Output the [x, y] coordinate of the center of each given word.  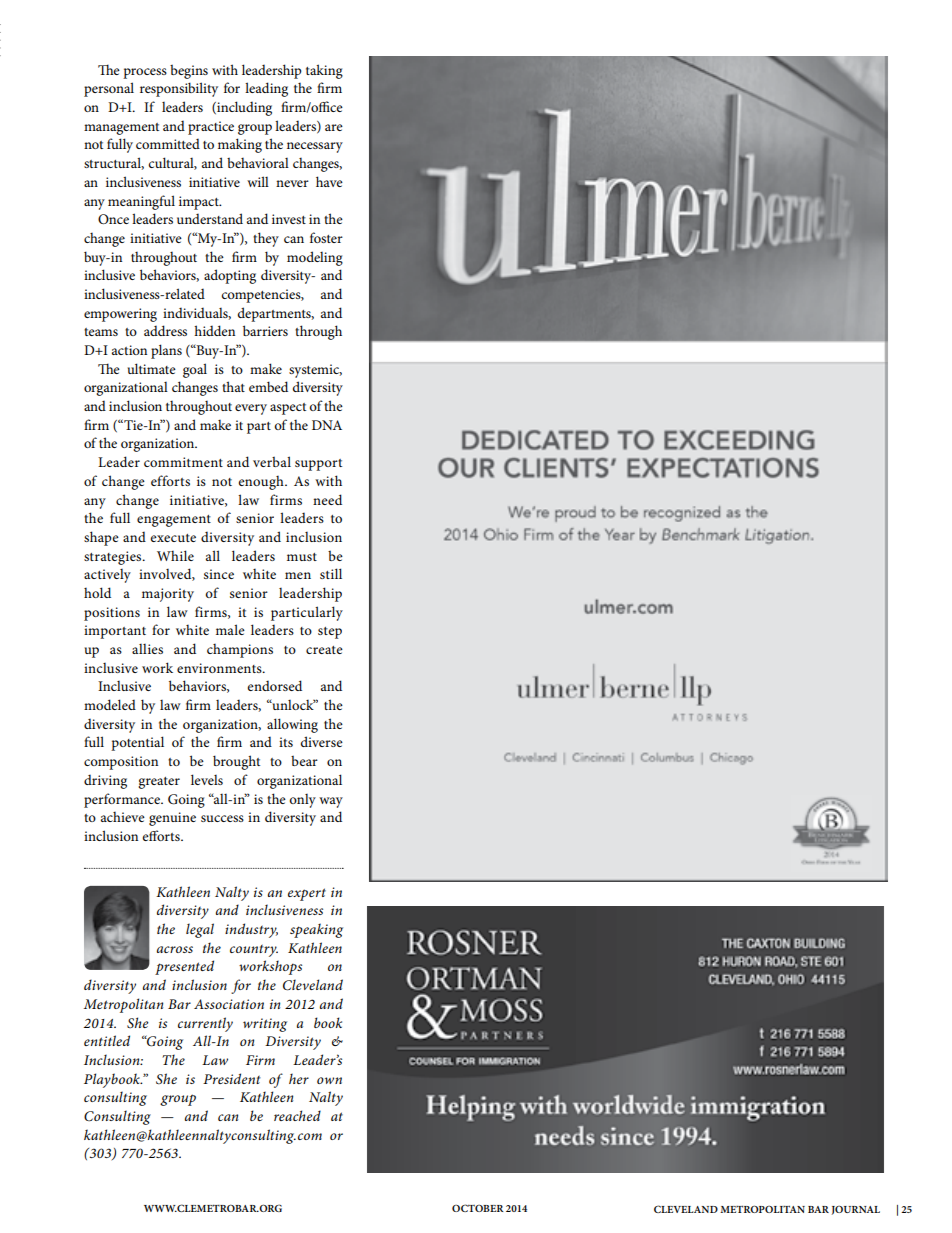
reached [297, 1115]
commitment [183, 462]
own [329, 1080]
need [327, 499]
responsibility [179, 89]
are [334, 127]
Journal [856, 1210]
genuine [172, 819]
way [331, 802]
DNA [327, 425]
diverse [322, 741]
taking [324, 71]
